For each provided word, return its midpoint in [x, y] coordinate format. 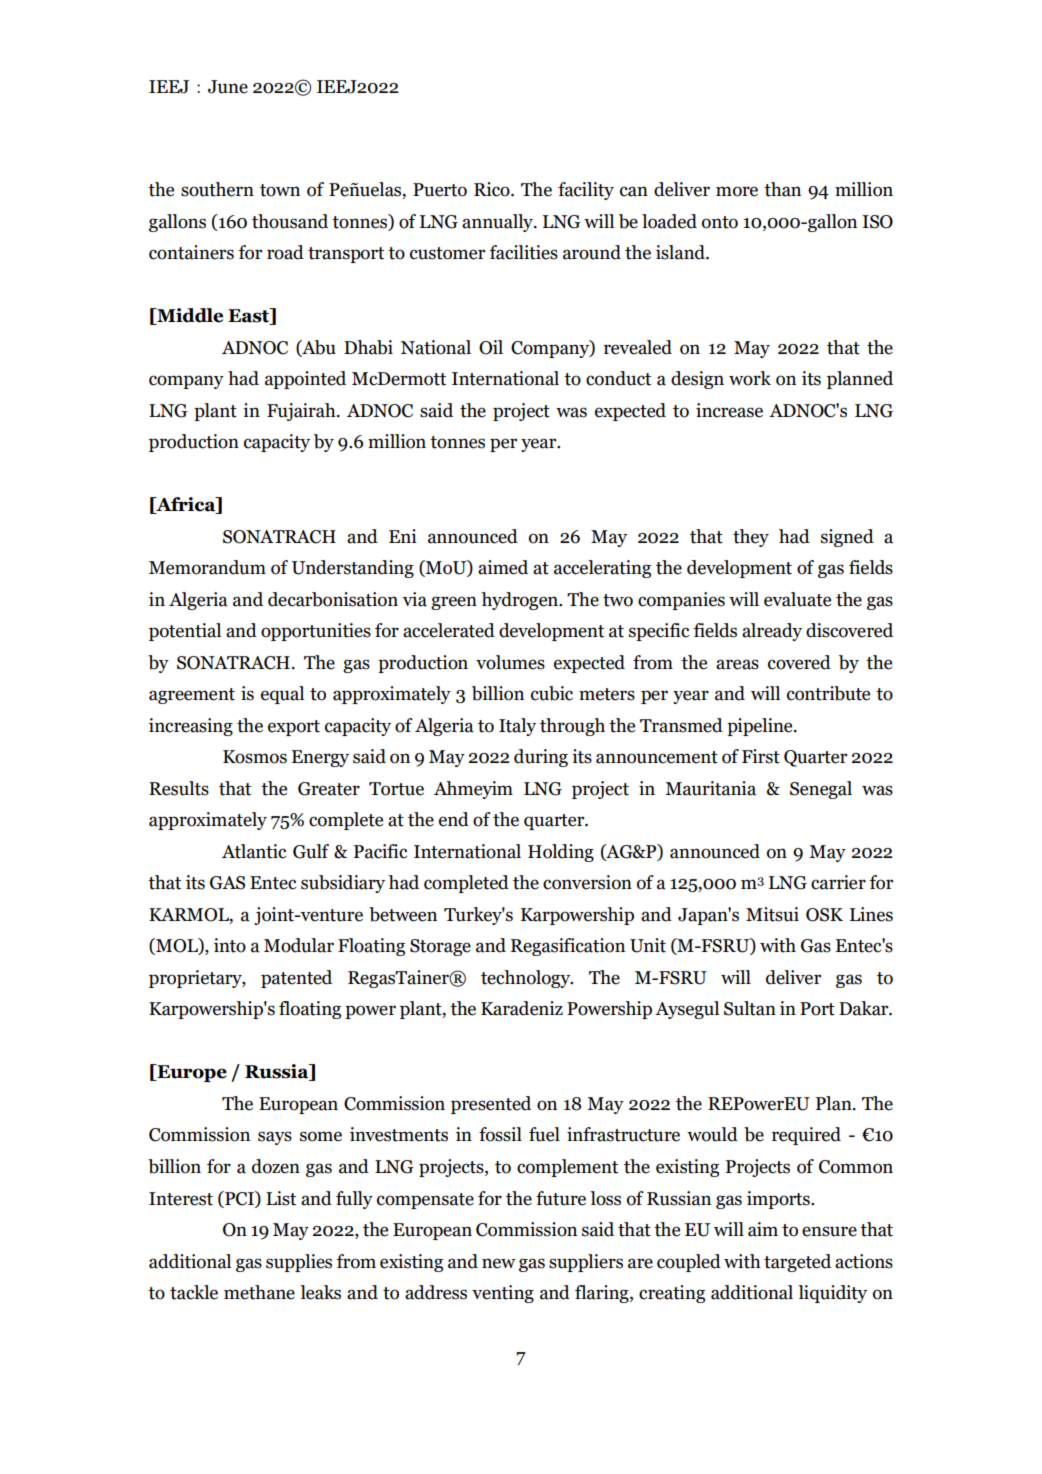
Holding [561, 853]
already [772, 632]
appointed [305, 380]
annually [498, 223]
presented [491, 1105]
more [737, 191]
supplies [299, 1263]
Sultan [750, 1008]
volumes [510, 662]
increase [729, 410]
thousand [290, 221]
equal [282, 695]
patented [296, 979]
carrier [838, 882]
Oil [491, 347]
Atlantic [254, 851]
